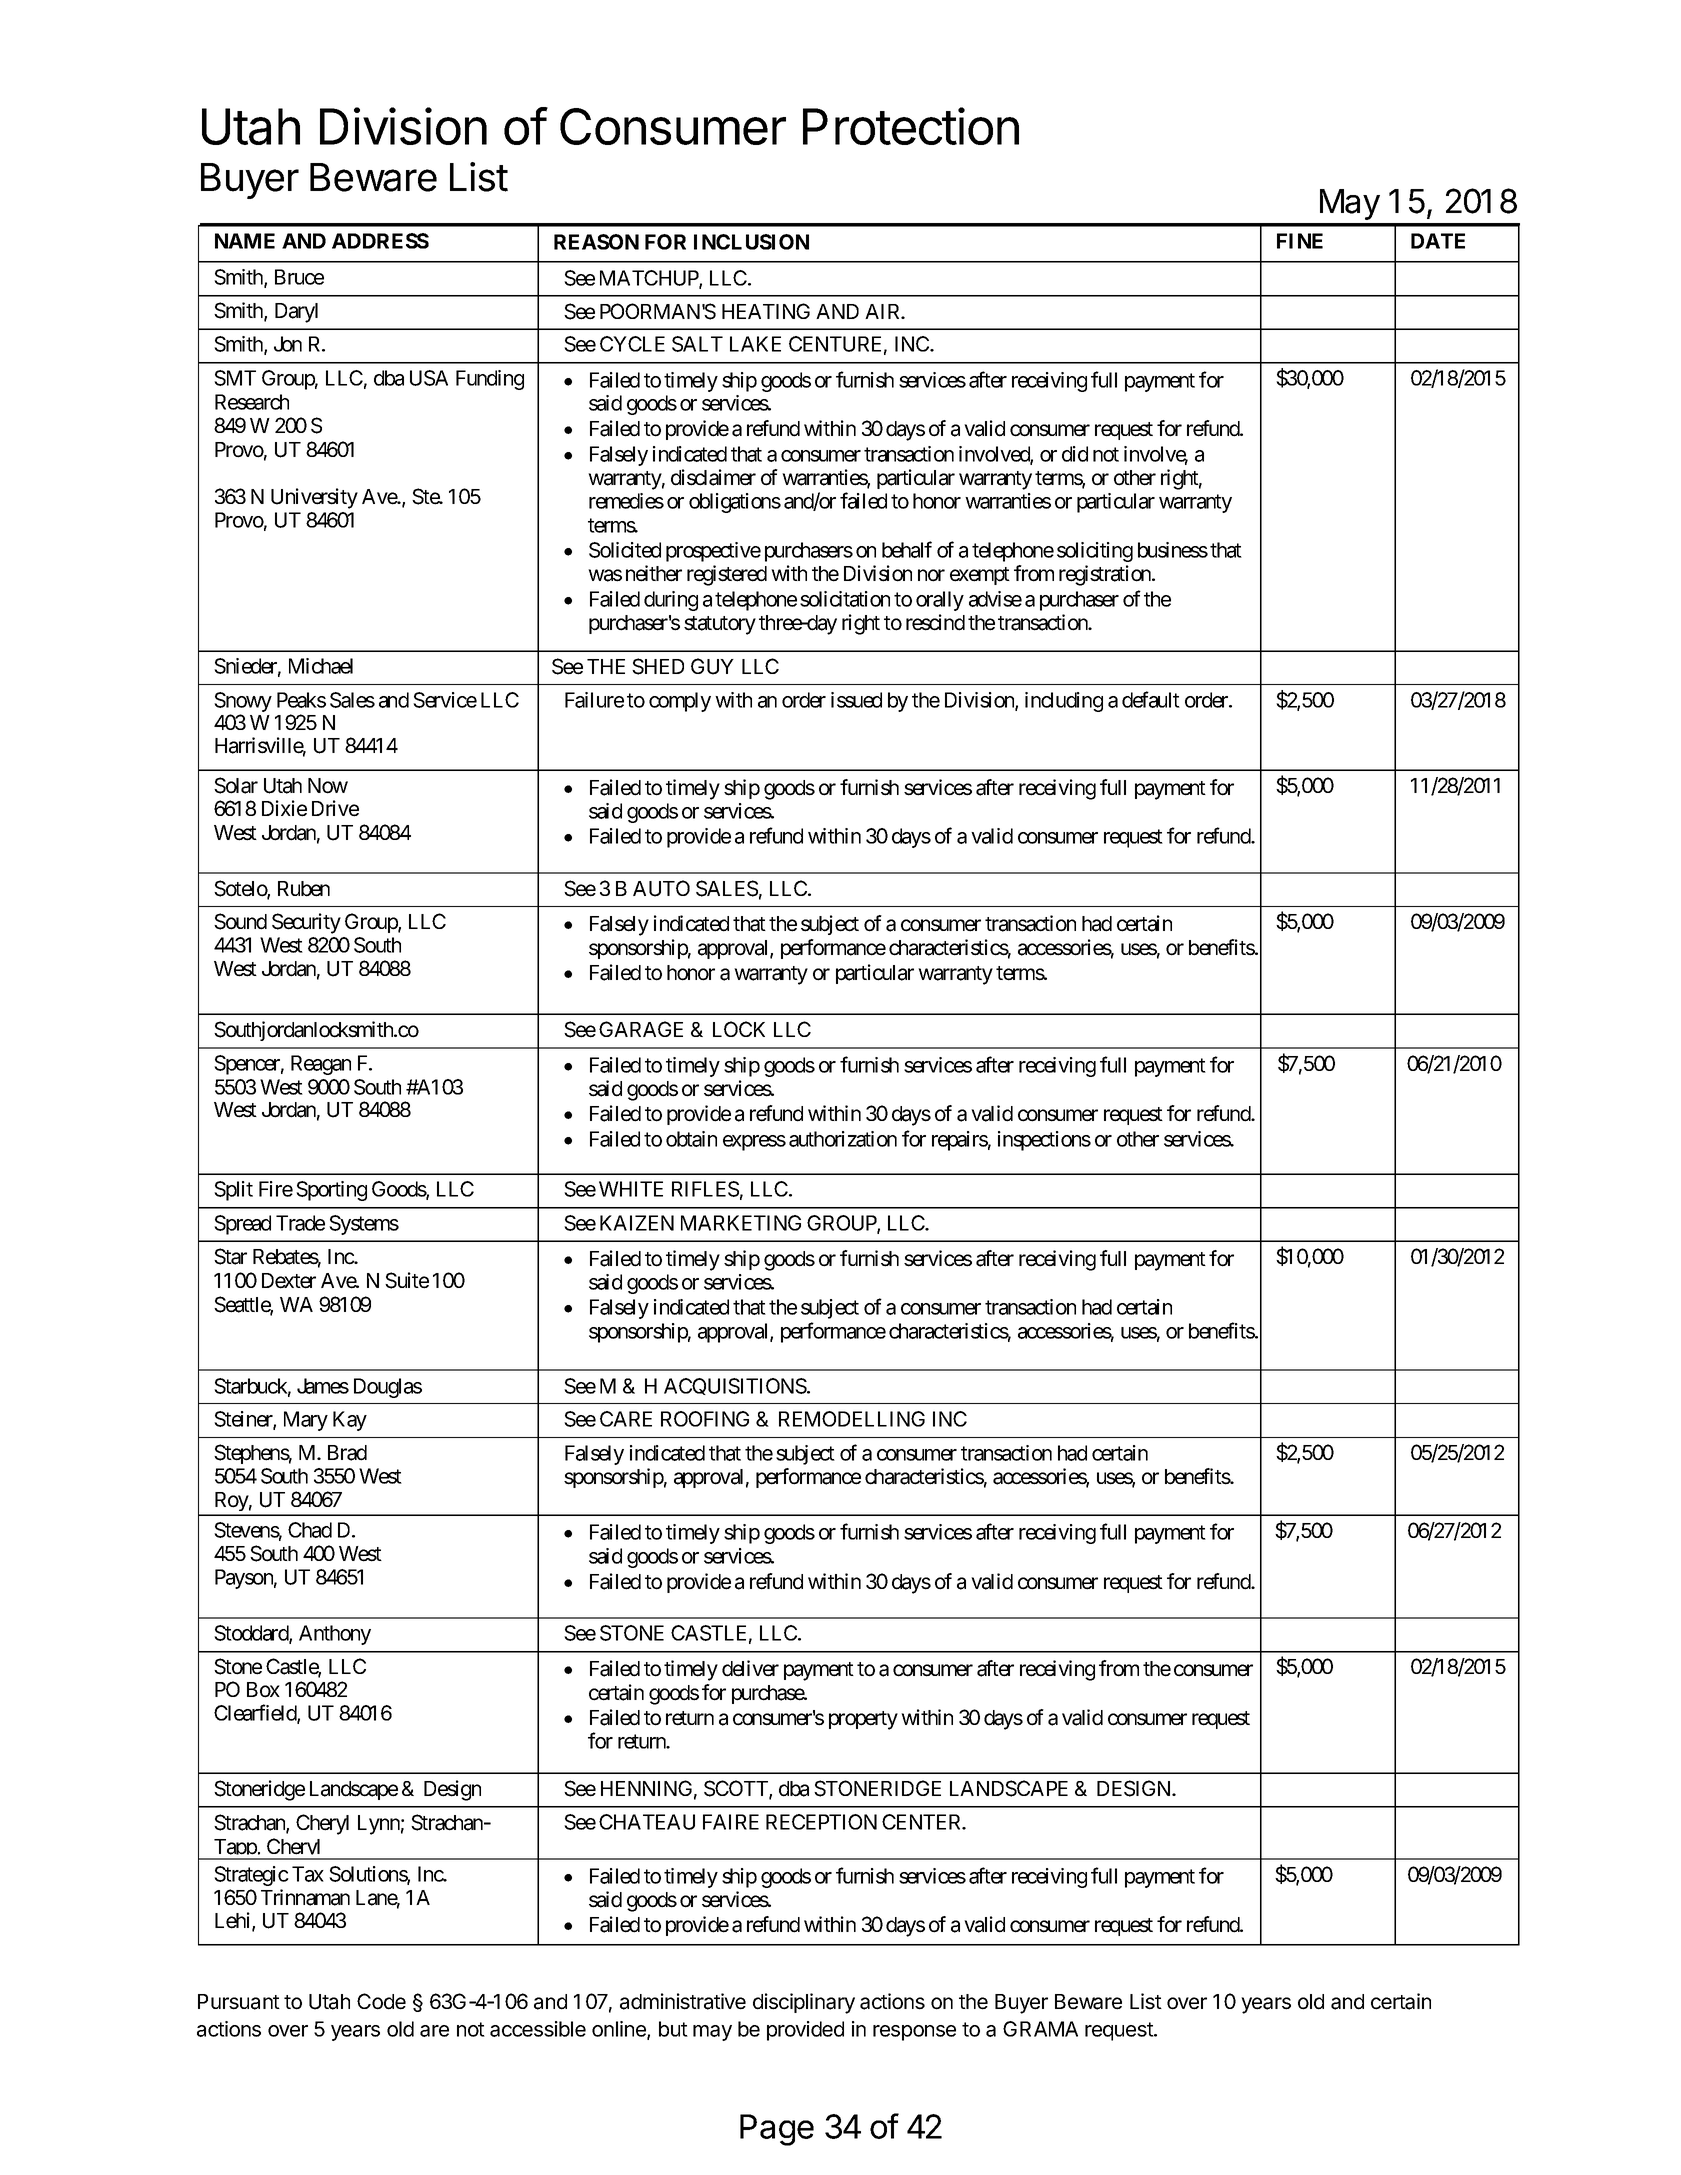 This document has height=2175, width=1681. What do you see at coordinates (661, 888) in the document?
I see `AUTO` at bounding box center [661, 888].
